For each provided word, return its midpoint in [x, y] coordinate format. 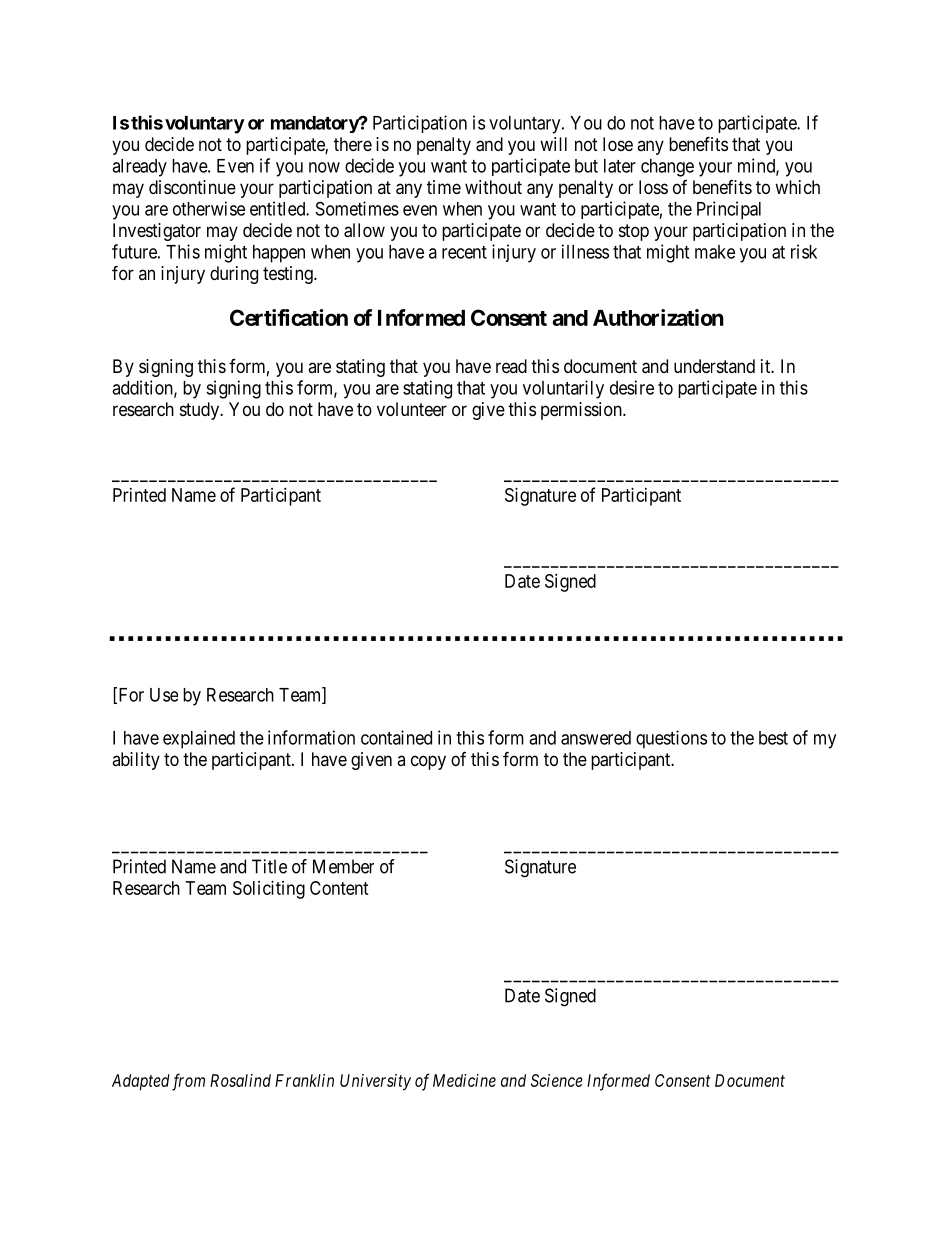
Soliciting [269, 890]
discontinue [192, 187]
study [201, 411]
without [493, 187]
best [773, 738]
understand [714, 366]
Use [164, 695]
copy [428, 762]
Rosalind [240, 1080]
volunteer [412, 409]
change [667, 168]
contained [396, 737]
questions [671, 739]
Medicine [464, 1080]
